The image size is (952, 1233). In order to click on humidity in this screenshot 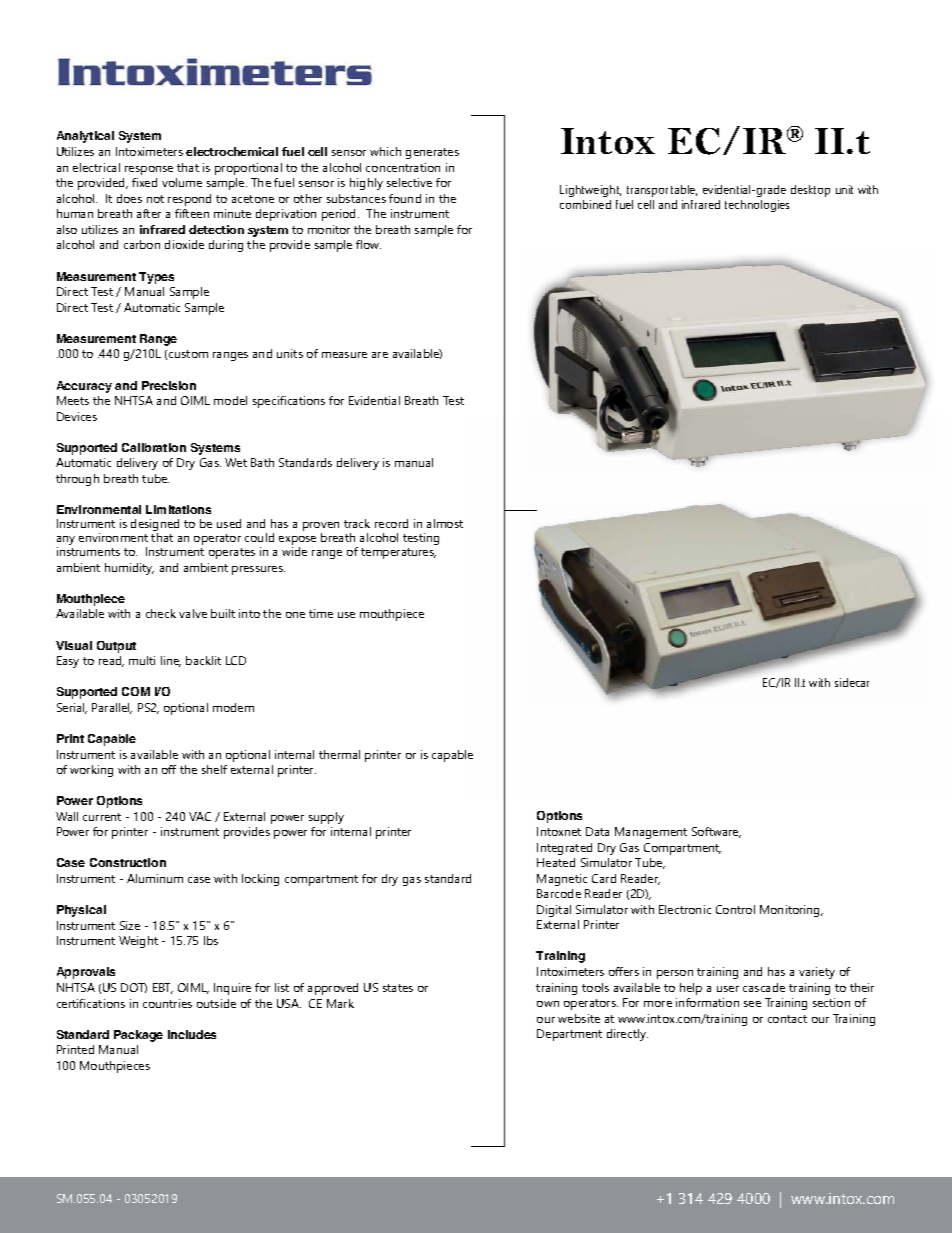, I will do `click(129, 569)`.
